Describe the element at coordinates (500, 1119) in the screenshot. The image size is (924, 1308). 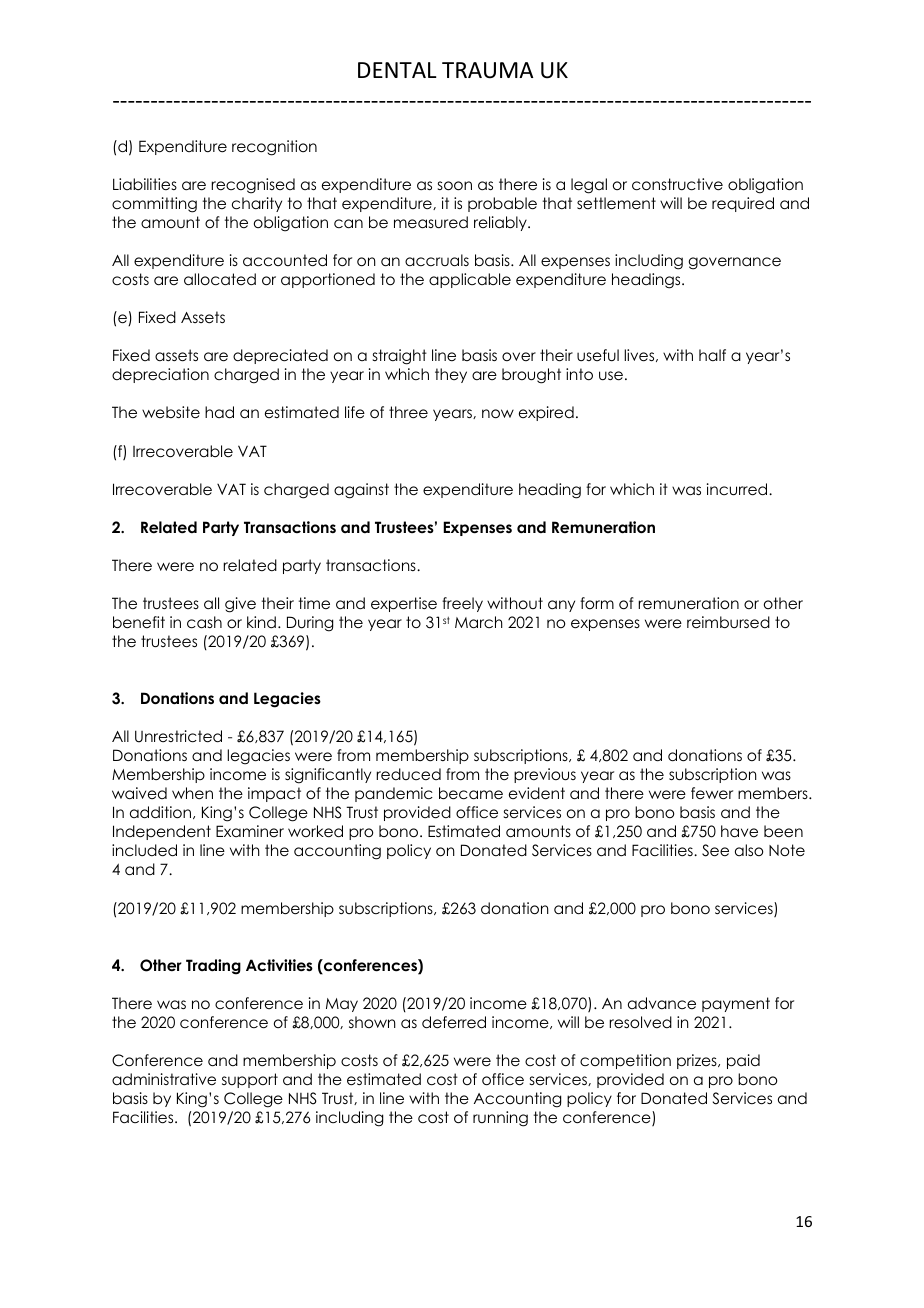
I see `running` at that location.
